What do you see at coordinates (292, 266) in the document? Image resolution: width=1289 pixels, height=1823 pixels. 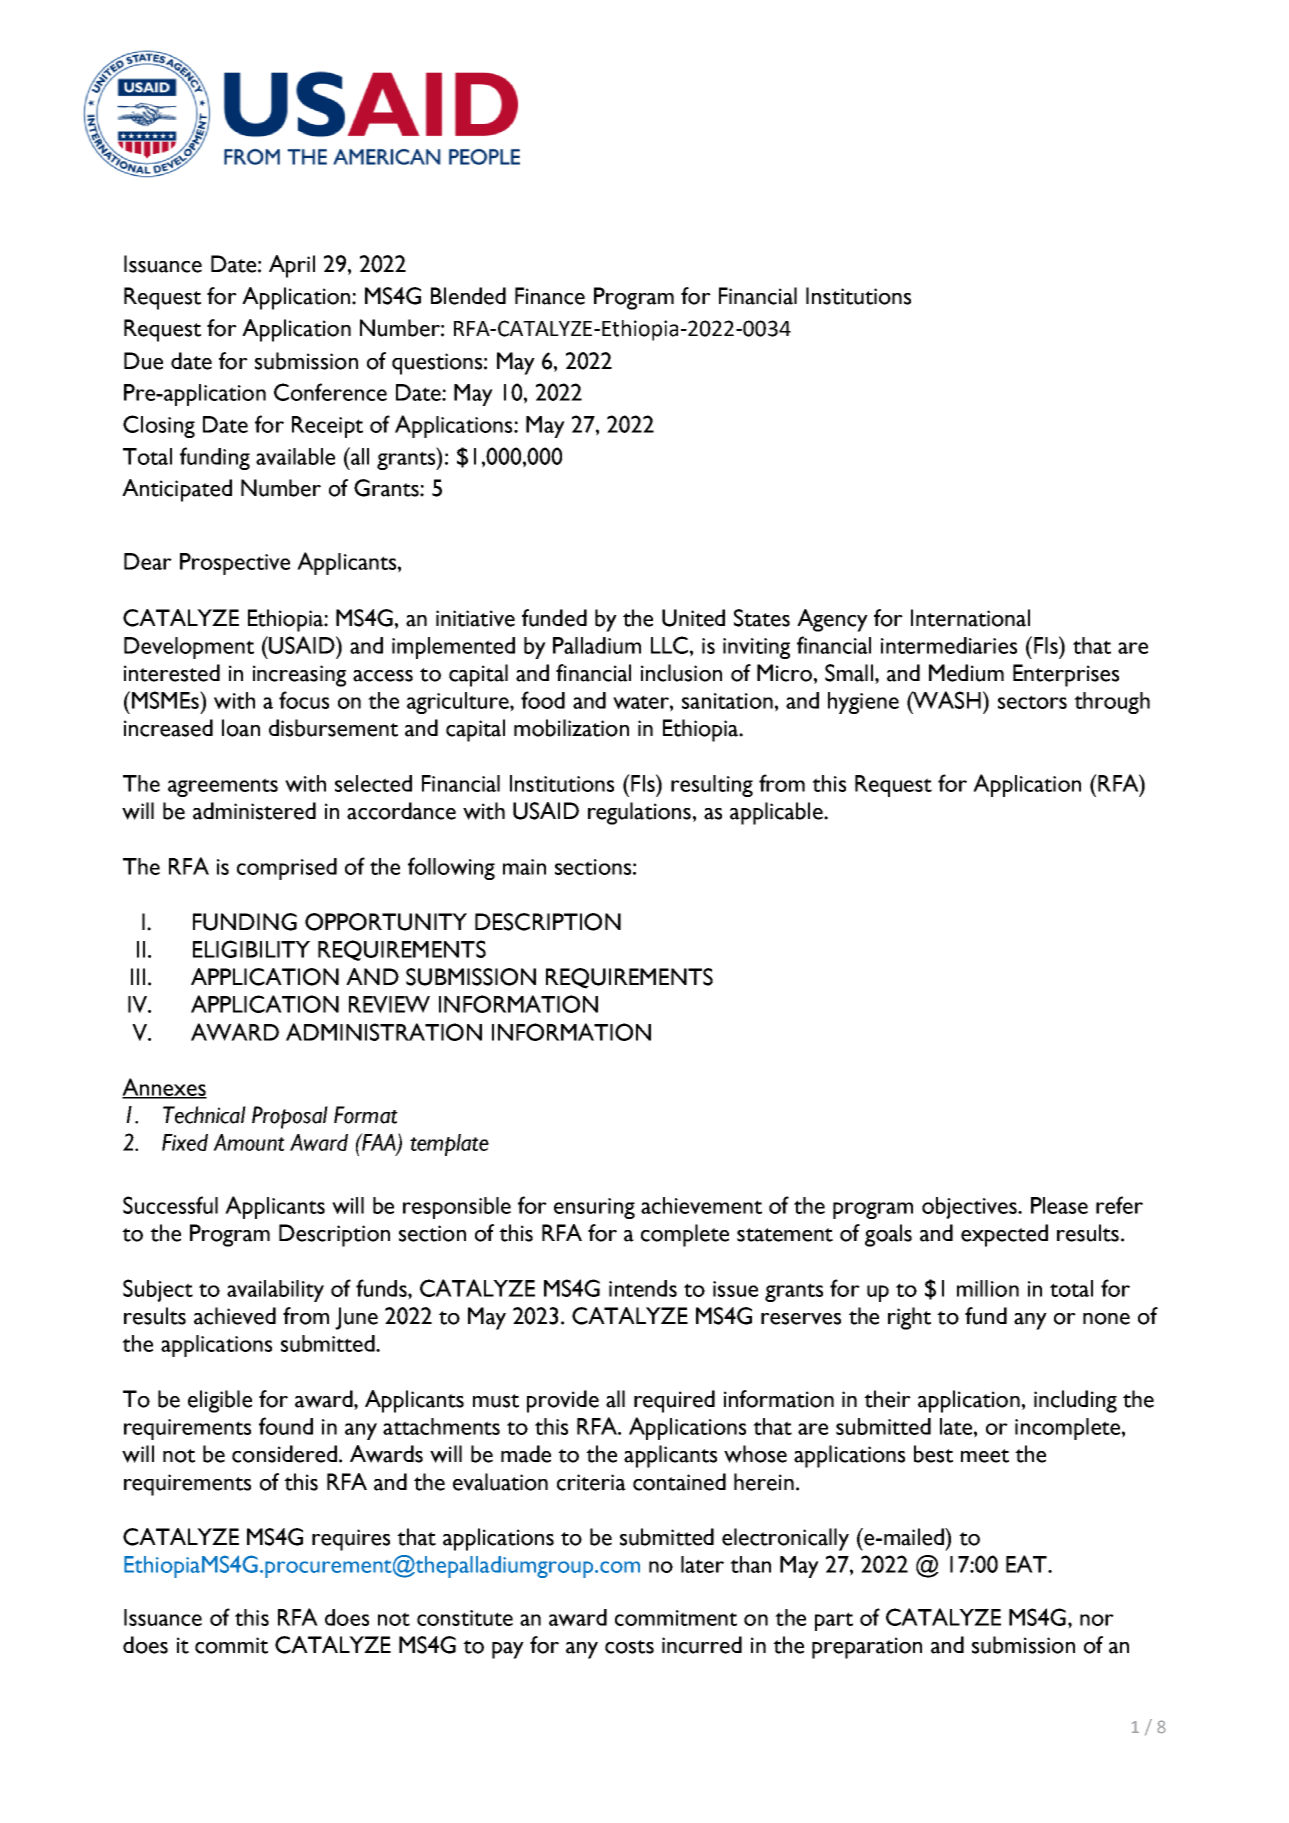 I see `April` at bounding box center [292, 266].
